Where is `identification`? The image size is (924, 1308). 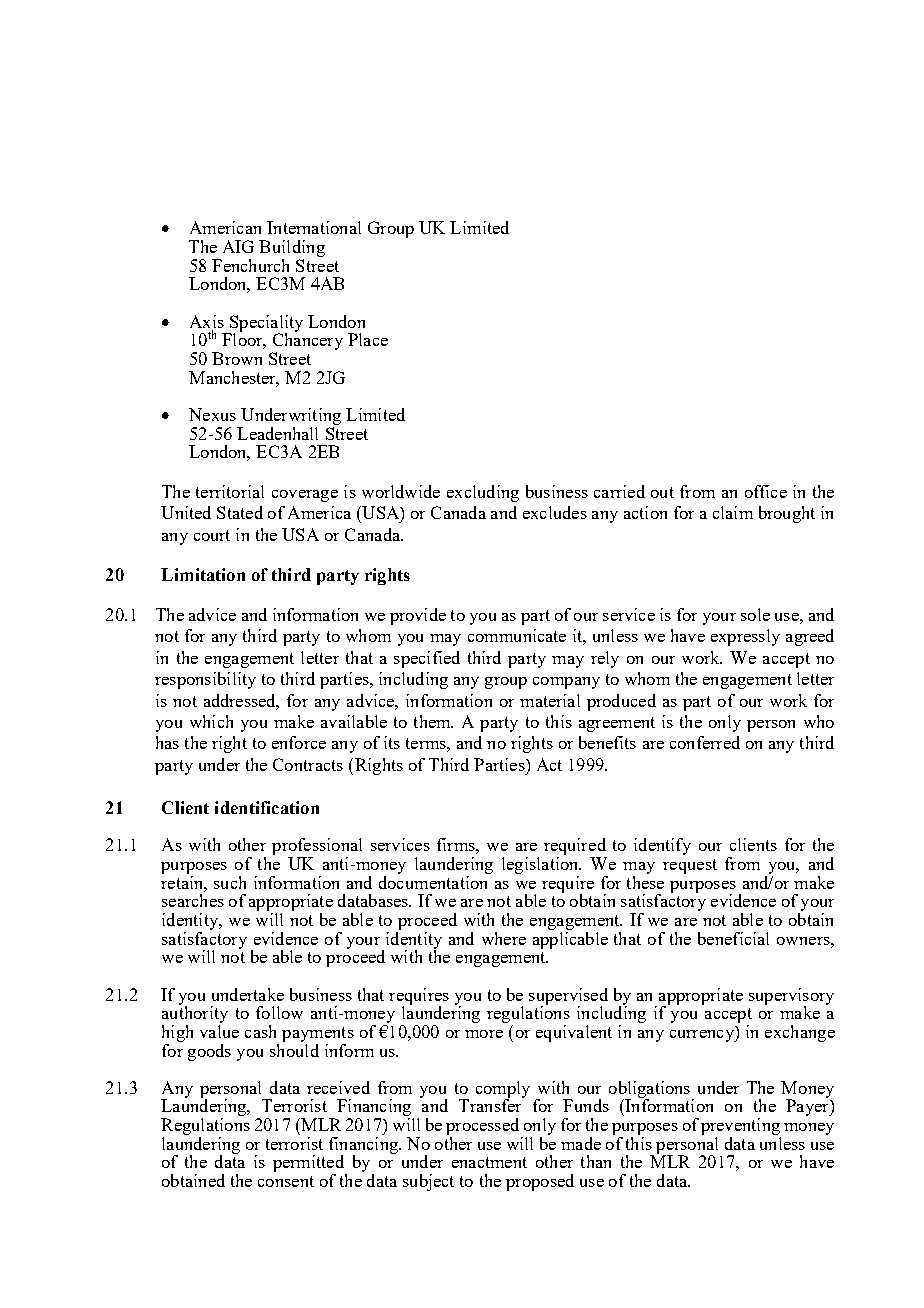
identification is located at coordinates (267, 807).
